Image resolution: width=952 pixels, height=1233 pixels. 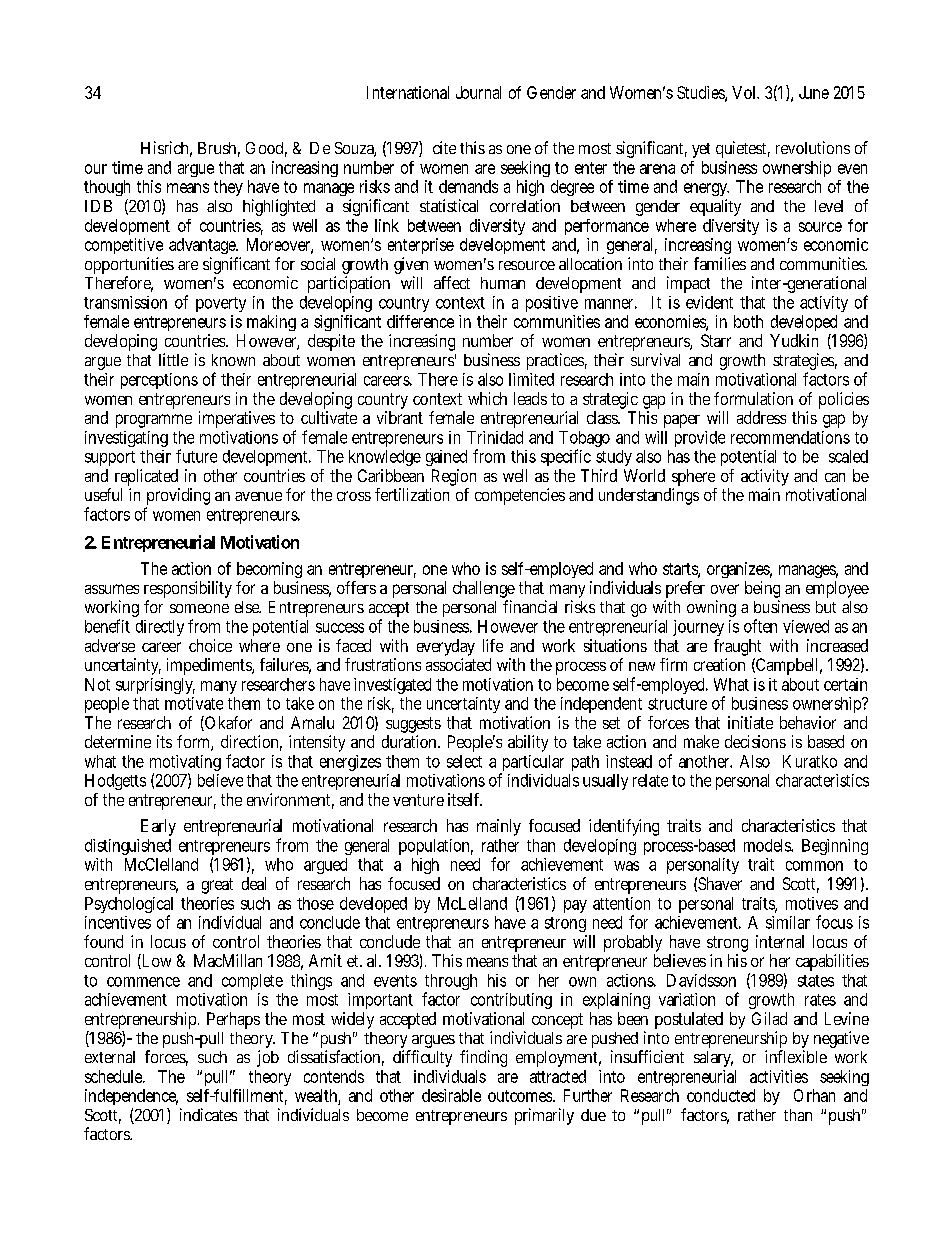 I want to click on indicates, so click(x=208, y=1114).
